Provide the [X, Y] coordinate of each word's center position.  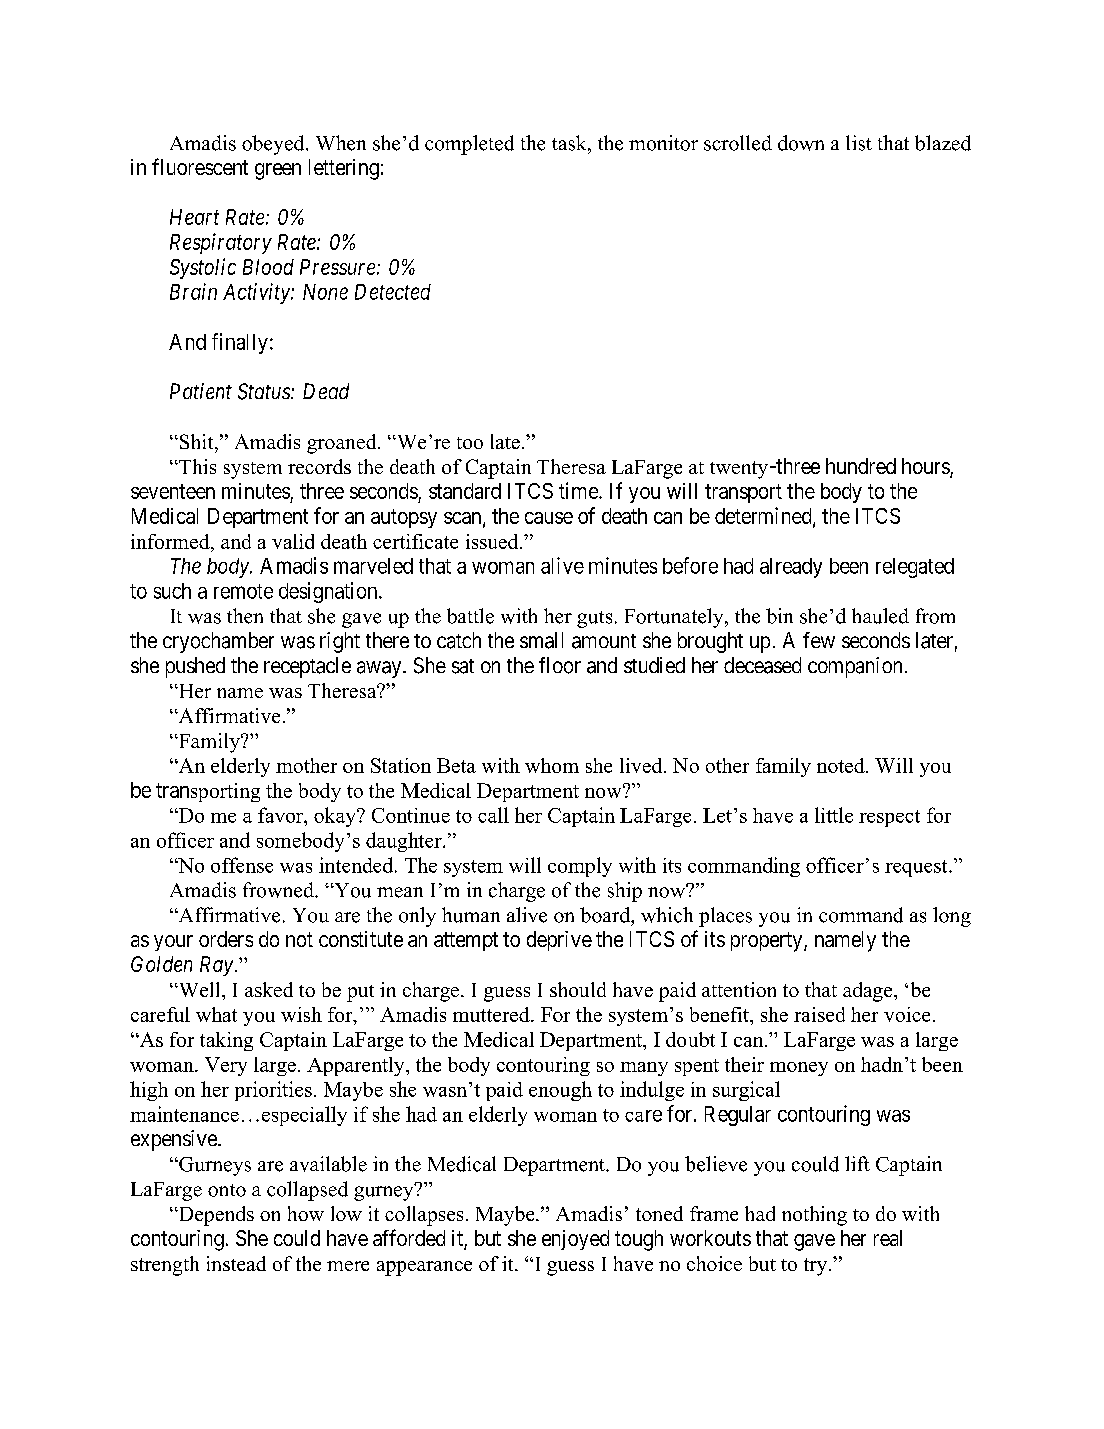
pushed [195, 667]
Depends [215, 1216]
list [859, 143]
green [278, 171]
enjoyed [575, 1240]
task [570, 143]
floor [560, 665]
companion [855, 667]
